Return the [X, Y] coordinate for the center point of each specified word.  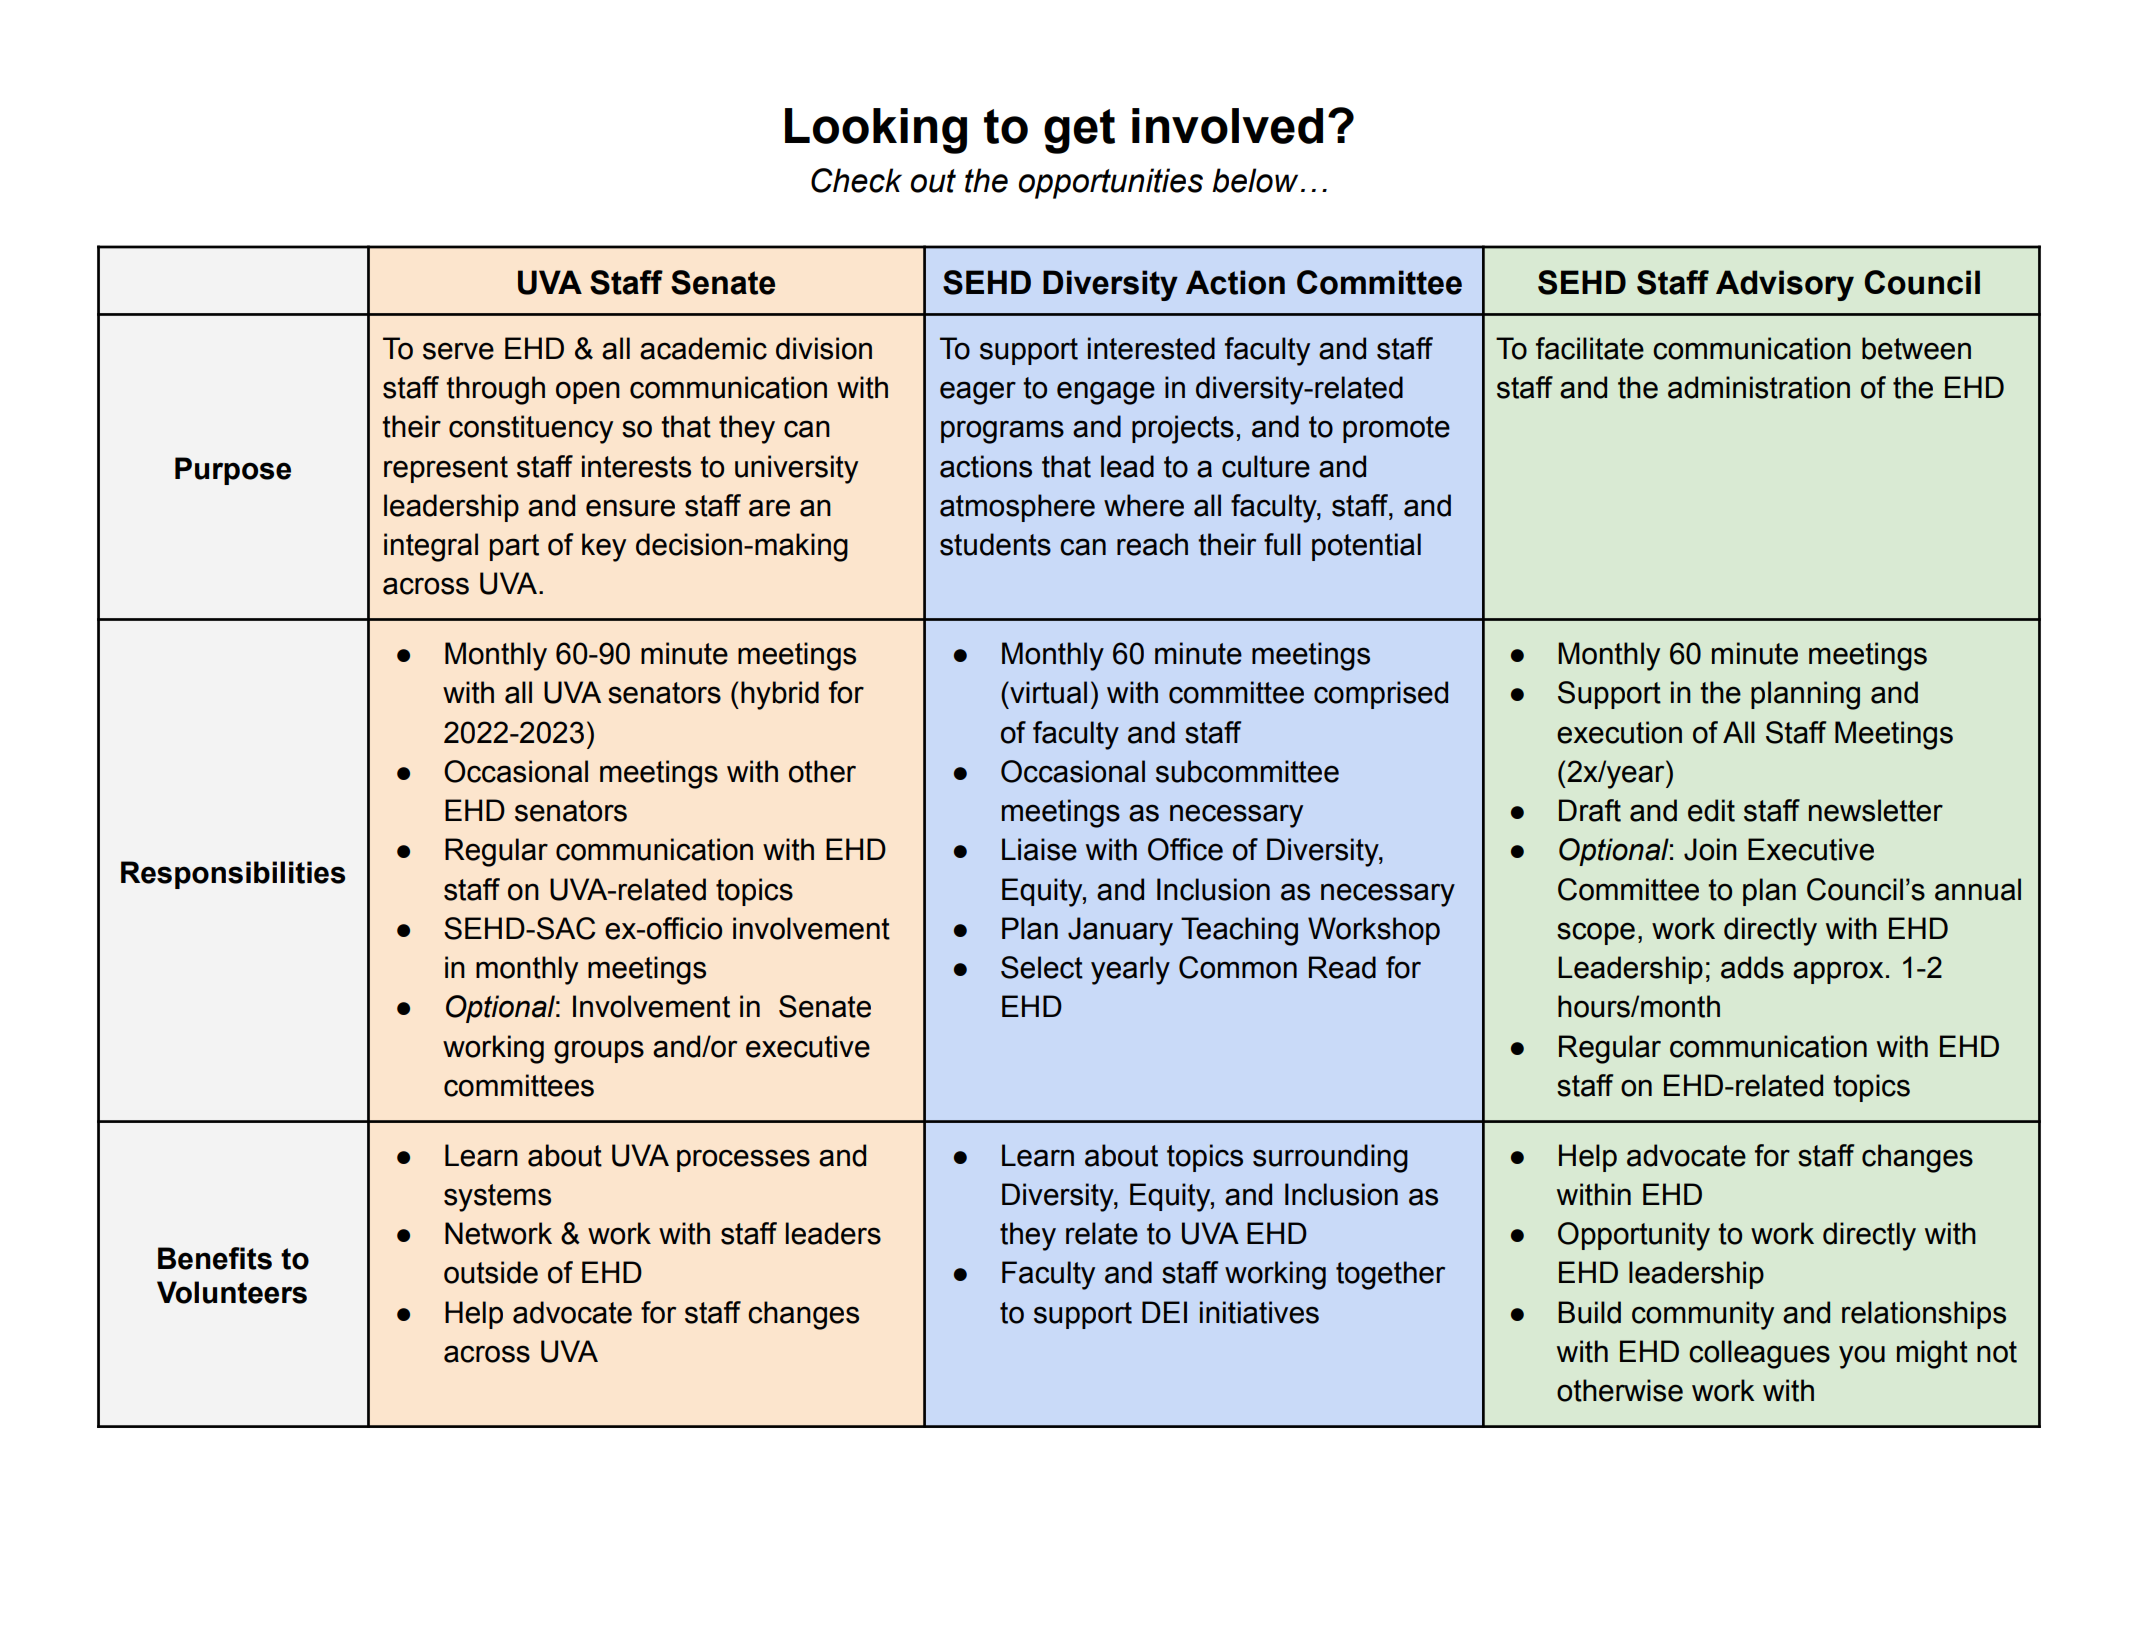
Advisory [1785, 285]
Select [1042, 967]
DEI [1164, 1312]
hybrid [780, 695]
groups [599, 1052]
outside [491, 1272]
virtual [1047, 692]
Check [856, 180]
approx [1838, 972]
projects [1183, 429]
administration [1759, 387]
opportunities [1110, 183]
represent [446, 469]
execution [1619, 732]
